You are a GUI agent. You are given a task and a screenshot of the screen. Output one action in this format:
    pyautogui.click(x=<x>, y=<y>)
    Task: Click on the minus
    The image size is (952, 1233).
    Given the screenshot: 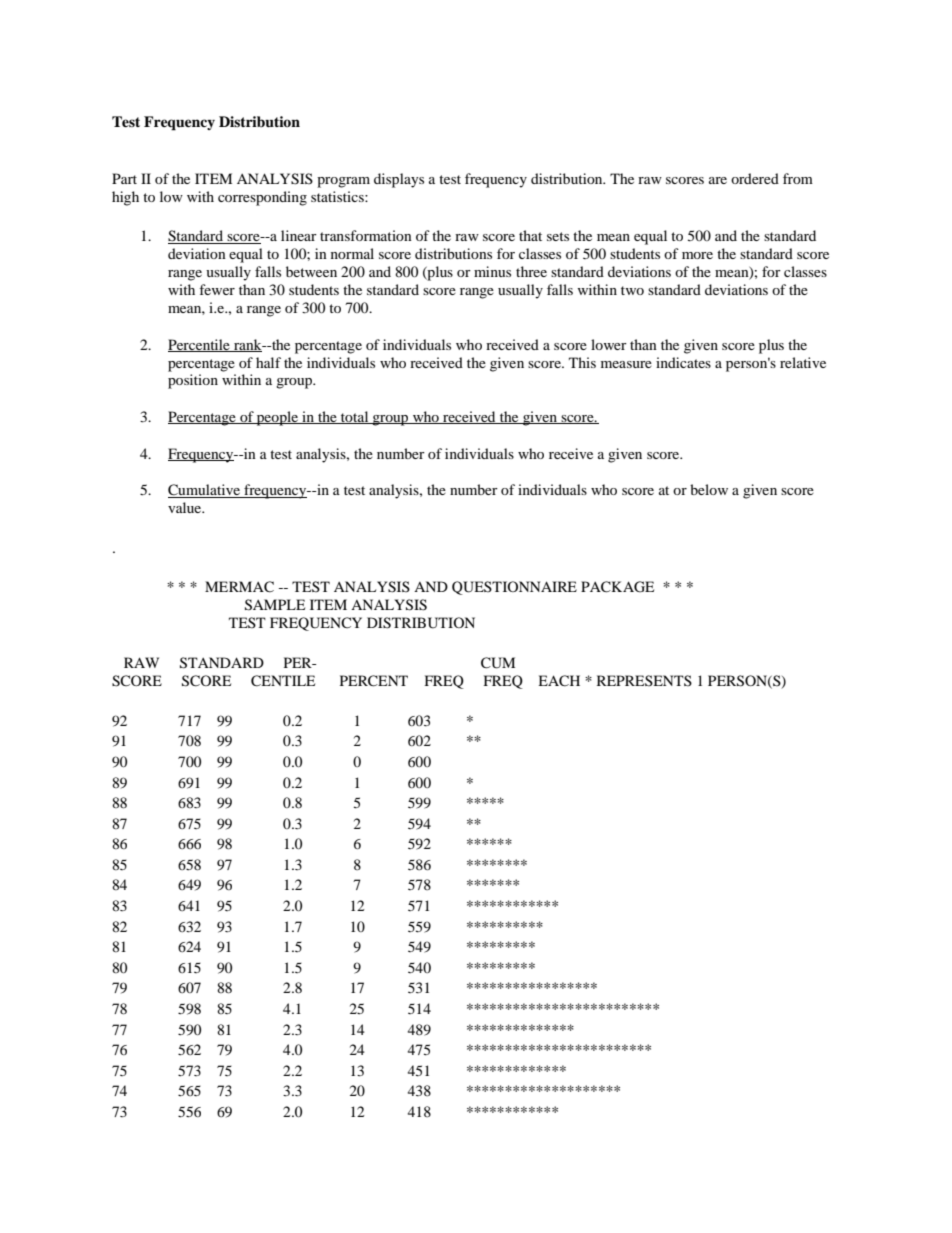 What is the action you would take?
    pyautogui.click(x=492, y=271)
